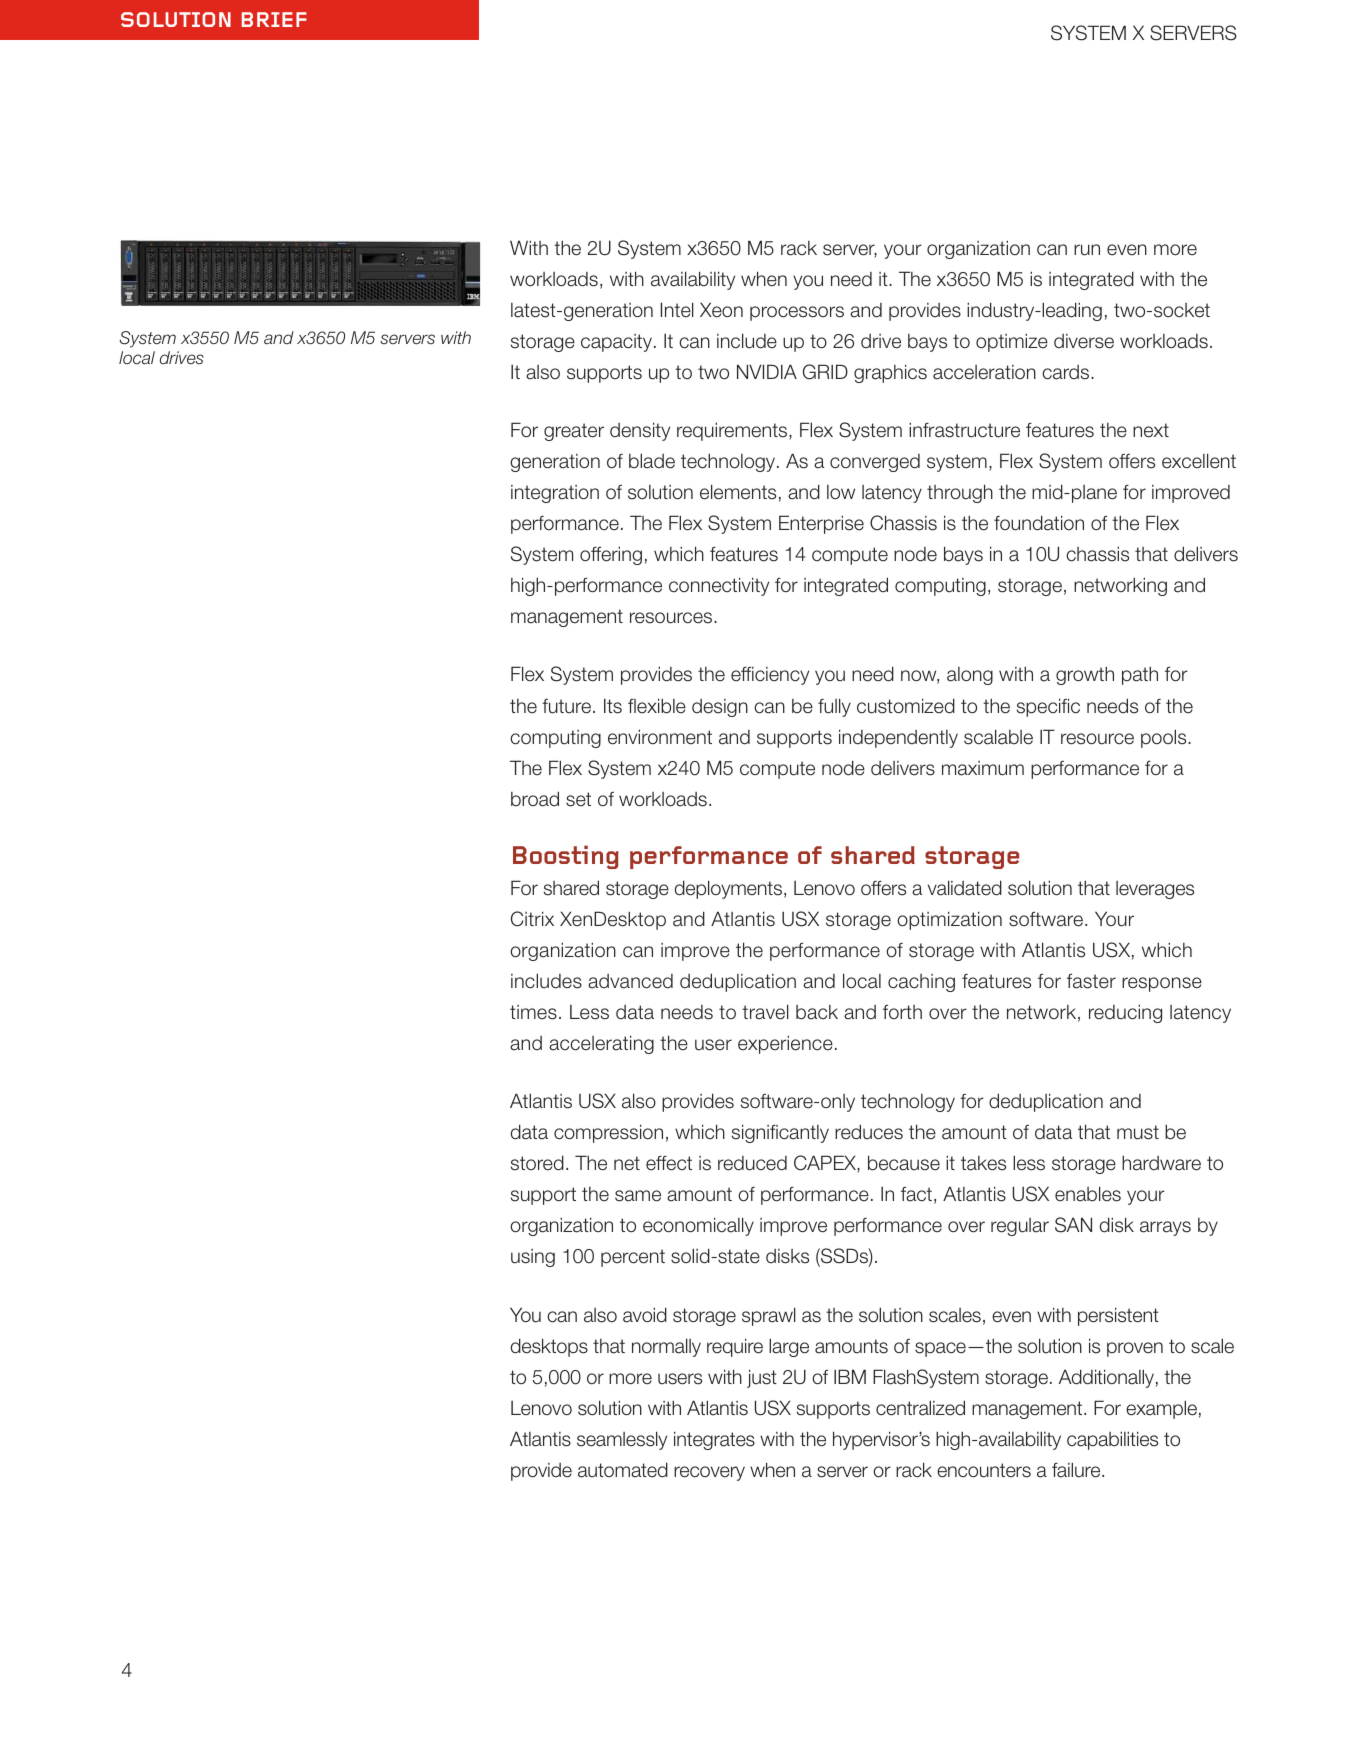 The width and height of the document is (1357, 1756). Describe the element at coordinates (1112, 1440) in the document. I see `capabilities` at that location.
